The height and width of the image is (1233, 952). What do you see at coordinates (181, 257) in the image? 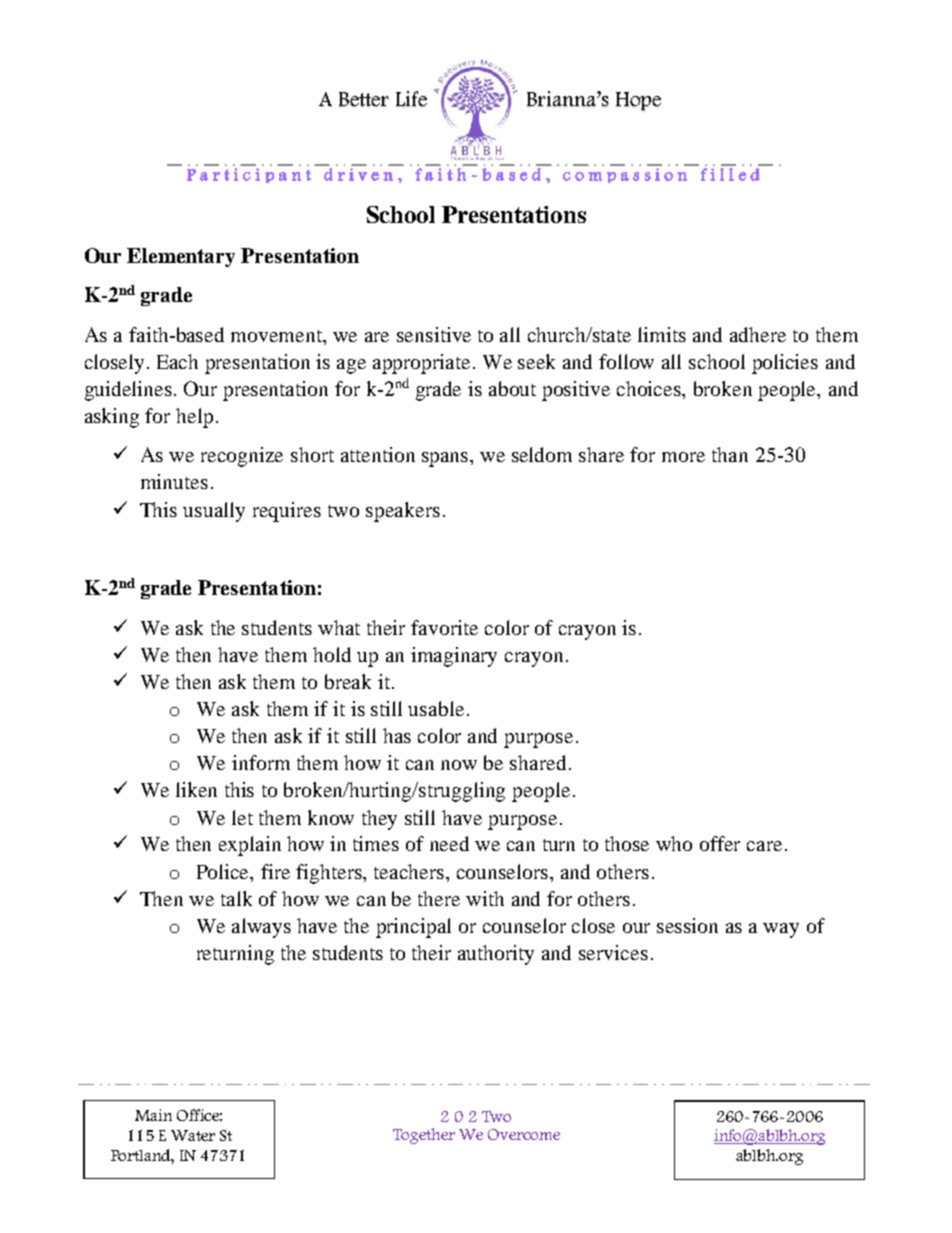
I see `Elementary` at bounding box center [181, 257].
